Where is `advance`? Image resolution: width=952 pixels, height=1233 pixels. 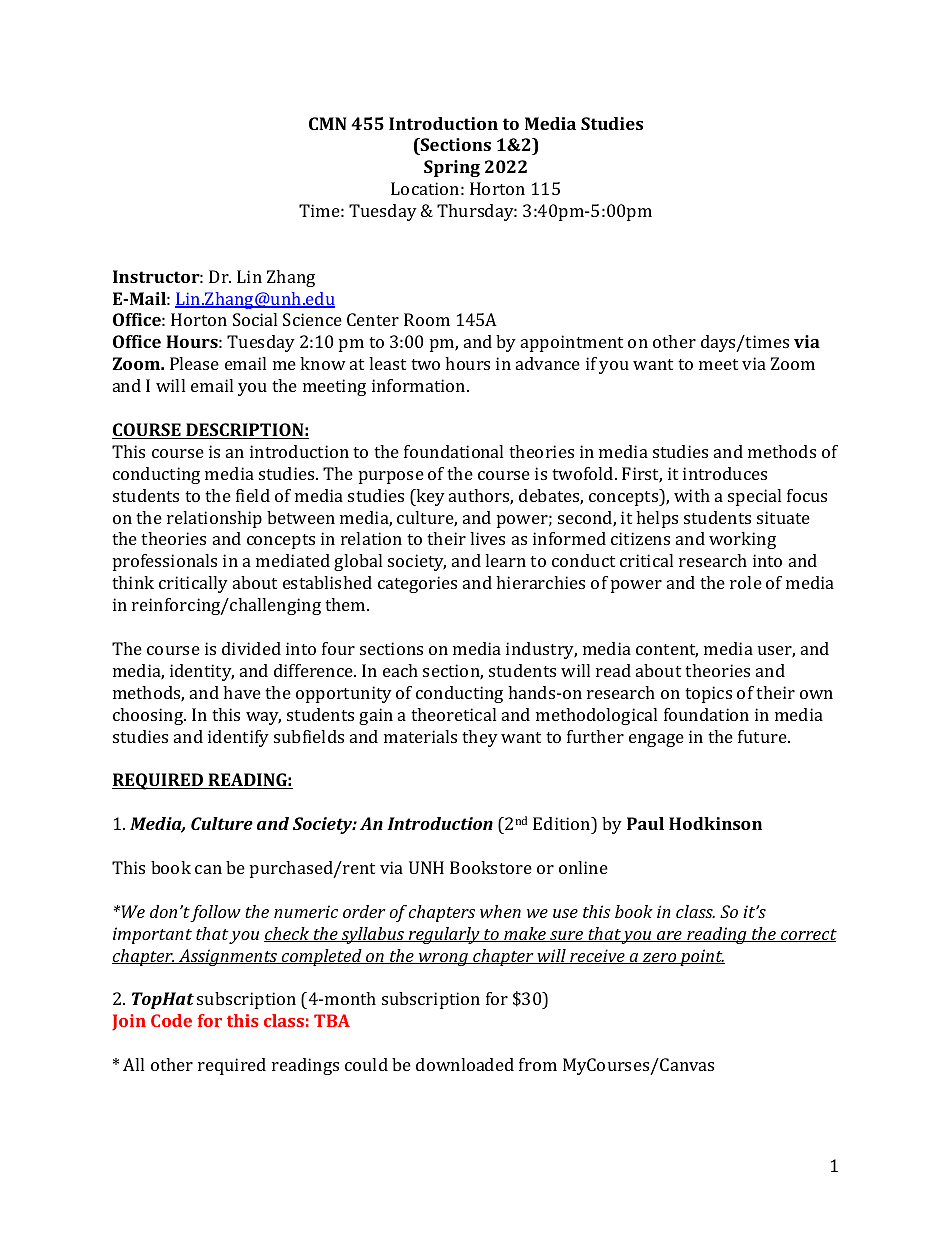
advance is located at coordinates (548, 363).
